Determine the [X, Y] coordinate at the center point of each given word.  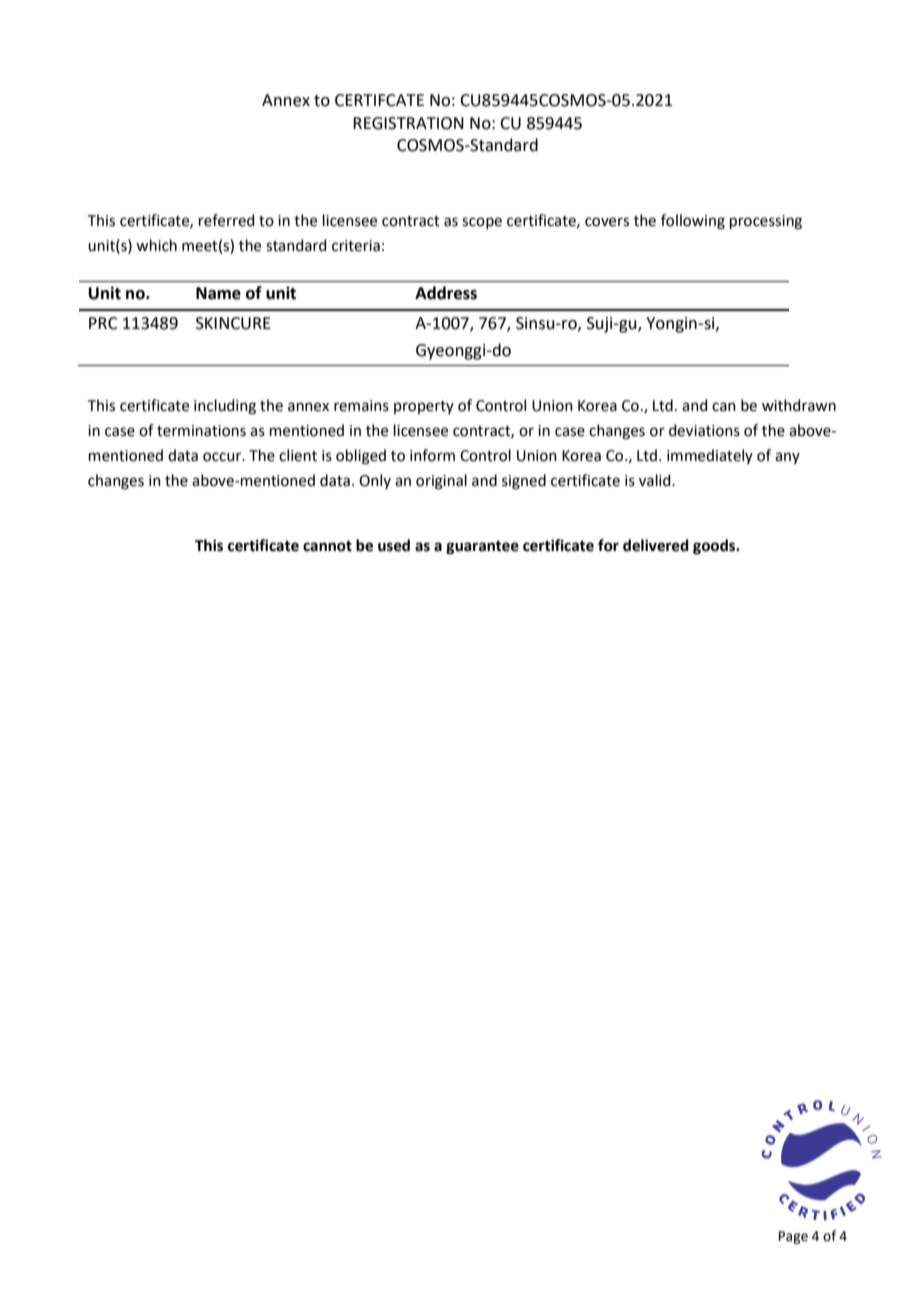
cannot [327, 546]
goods [715, 547]
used [394, 545]
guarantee [482, 548]
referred [227, 220]
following [693, 222]
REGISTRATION [408, 123]
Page [793, 1237]
